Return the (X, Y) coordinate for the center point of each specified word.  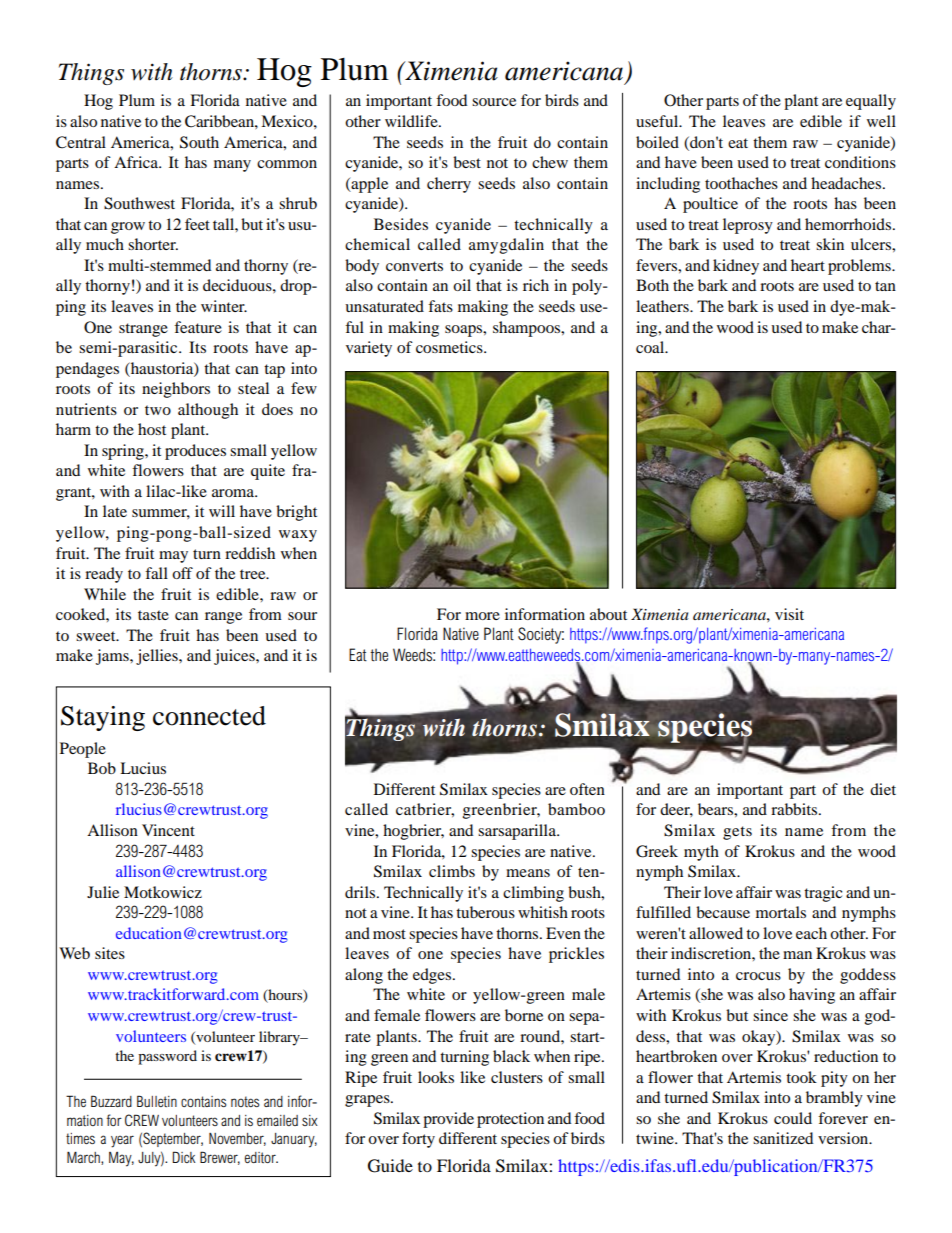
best (467, 162)
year (122, 1141)
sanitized (783, 1138)
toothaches (741, 183)
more (482, 616)
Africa (137, 162)
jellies (158, 657)
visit (789, 614)
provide (448, 1120)
